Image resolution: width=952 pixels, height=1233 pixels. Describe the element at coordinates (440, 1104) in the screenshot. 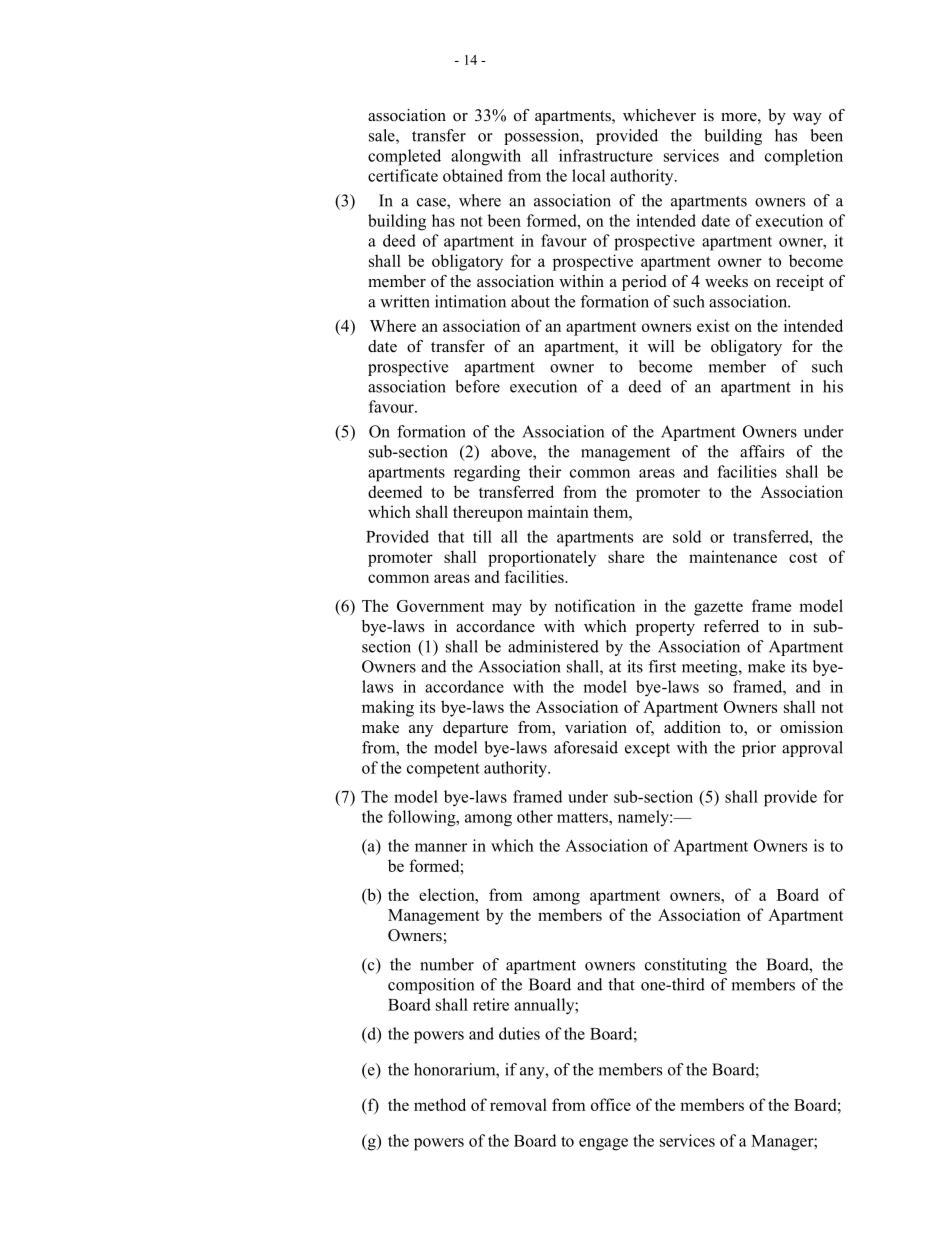

I see `method` at that location.
